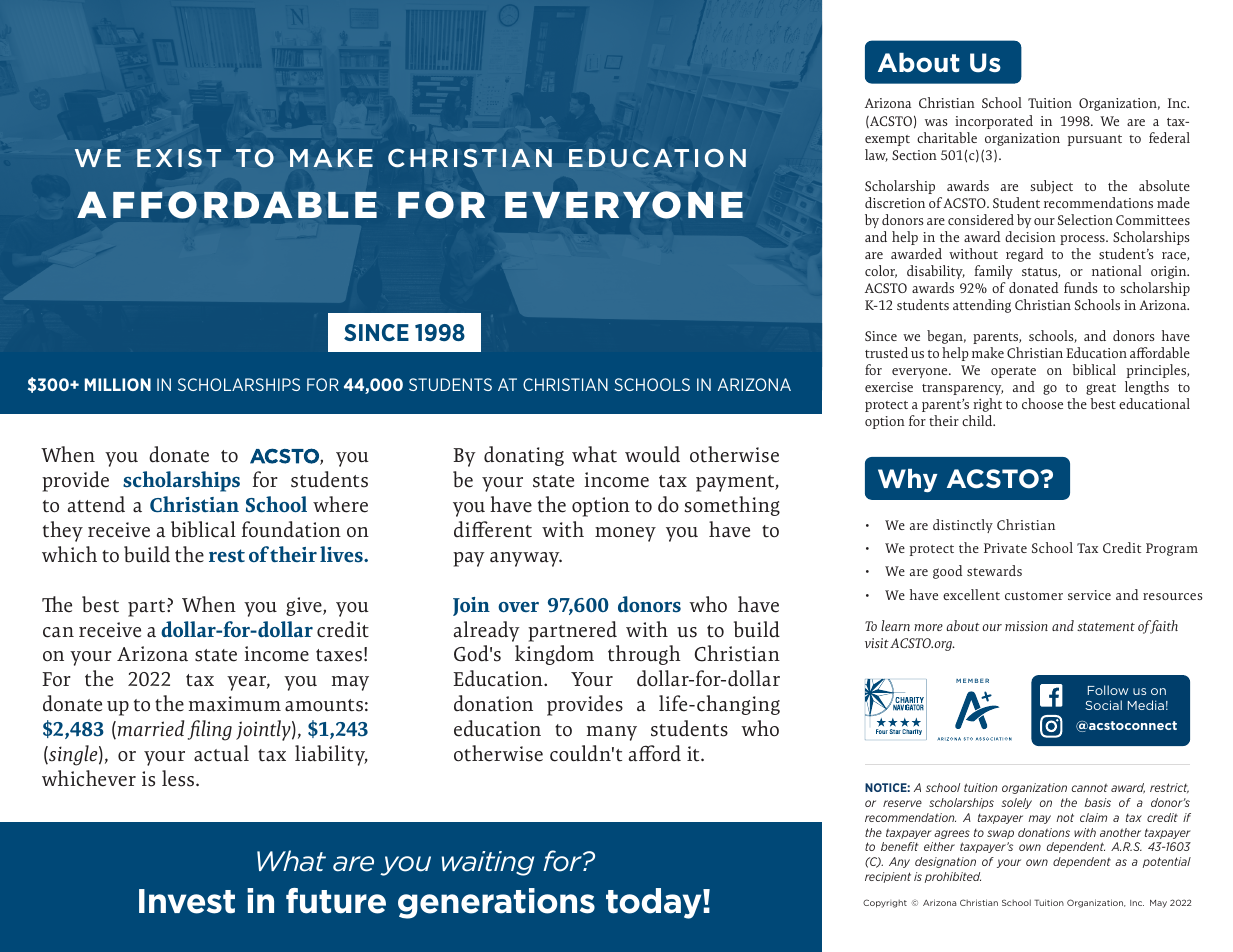 The height and width of the page is (952, 1233). I want to click on Invest, so click(187, 901).
